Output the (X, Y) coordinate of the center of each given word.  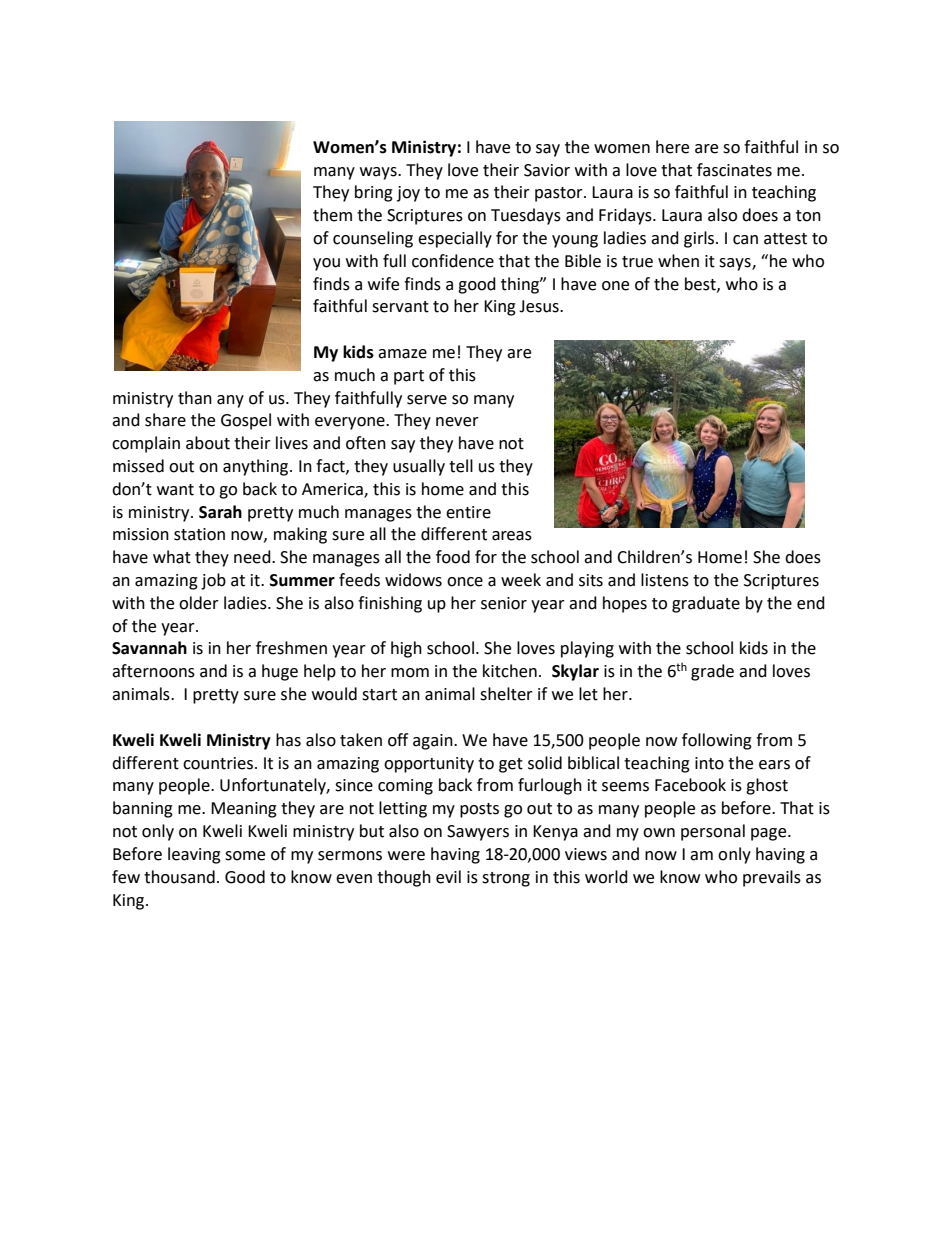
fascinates (734, 170)
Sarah (220, 512)
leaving (194, 855)
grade (712, 672)
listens (665, 580)
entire (468, 512)
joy (408, 194)
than (195, 398)
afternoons (153, 671)
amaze (402, 354)
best (701, 284)
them (332, 215)
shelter (506, 694)
